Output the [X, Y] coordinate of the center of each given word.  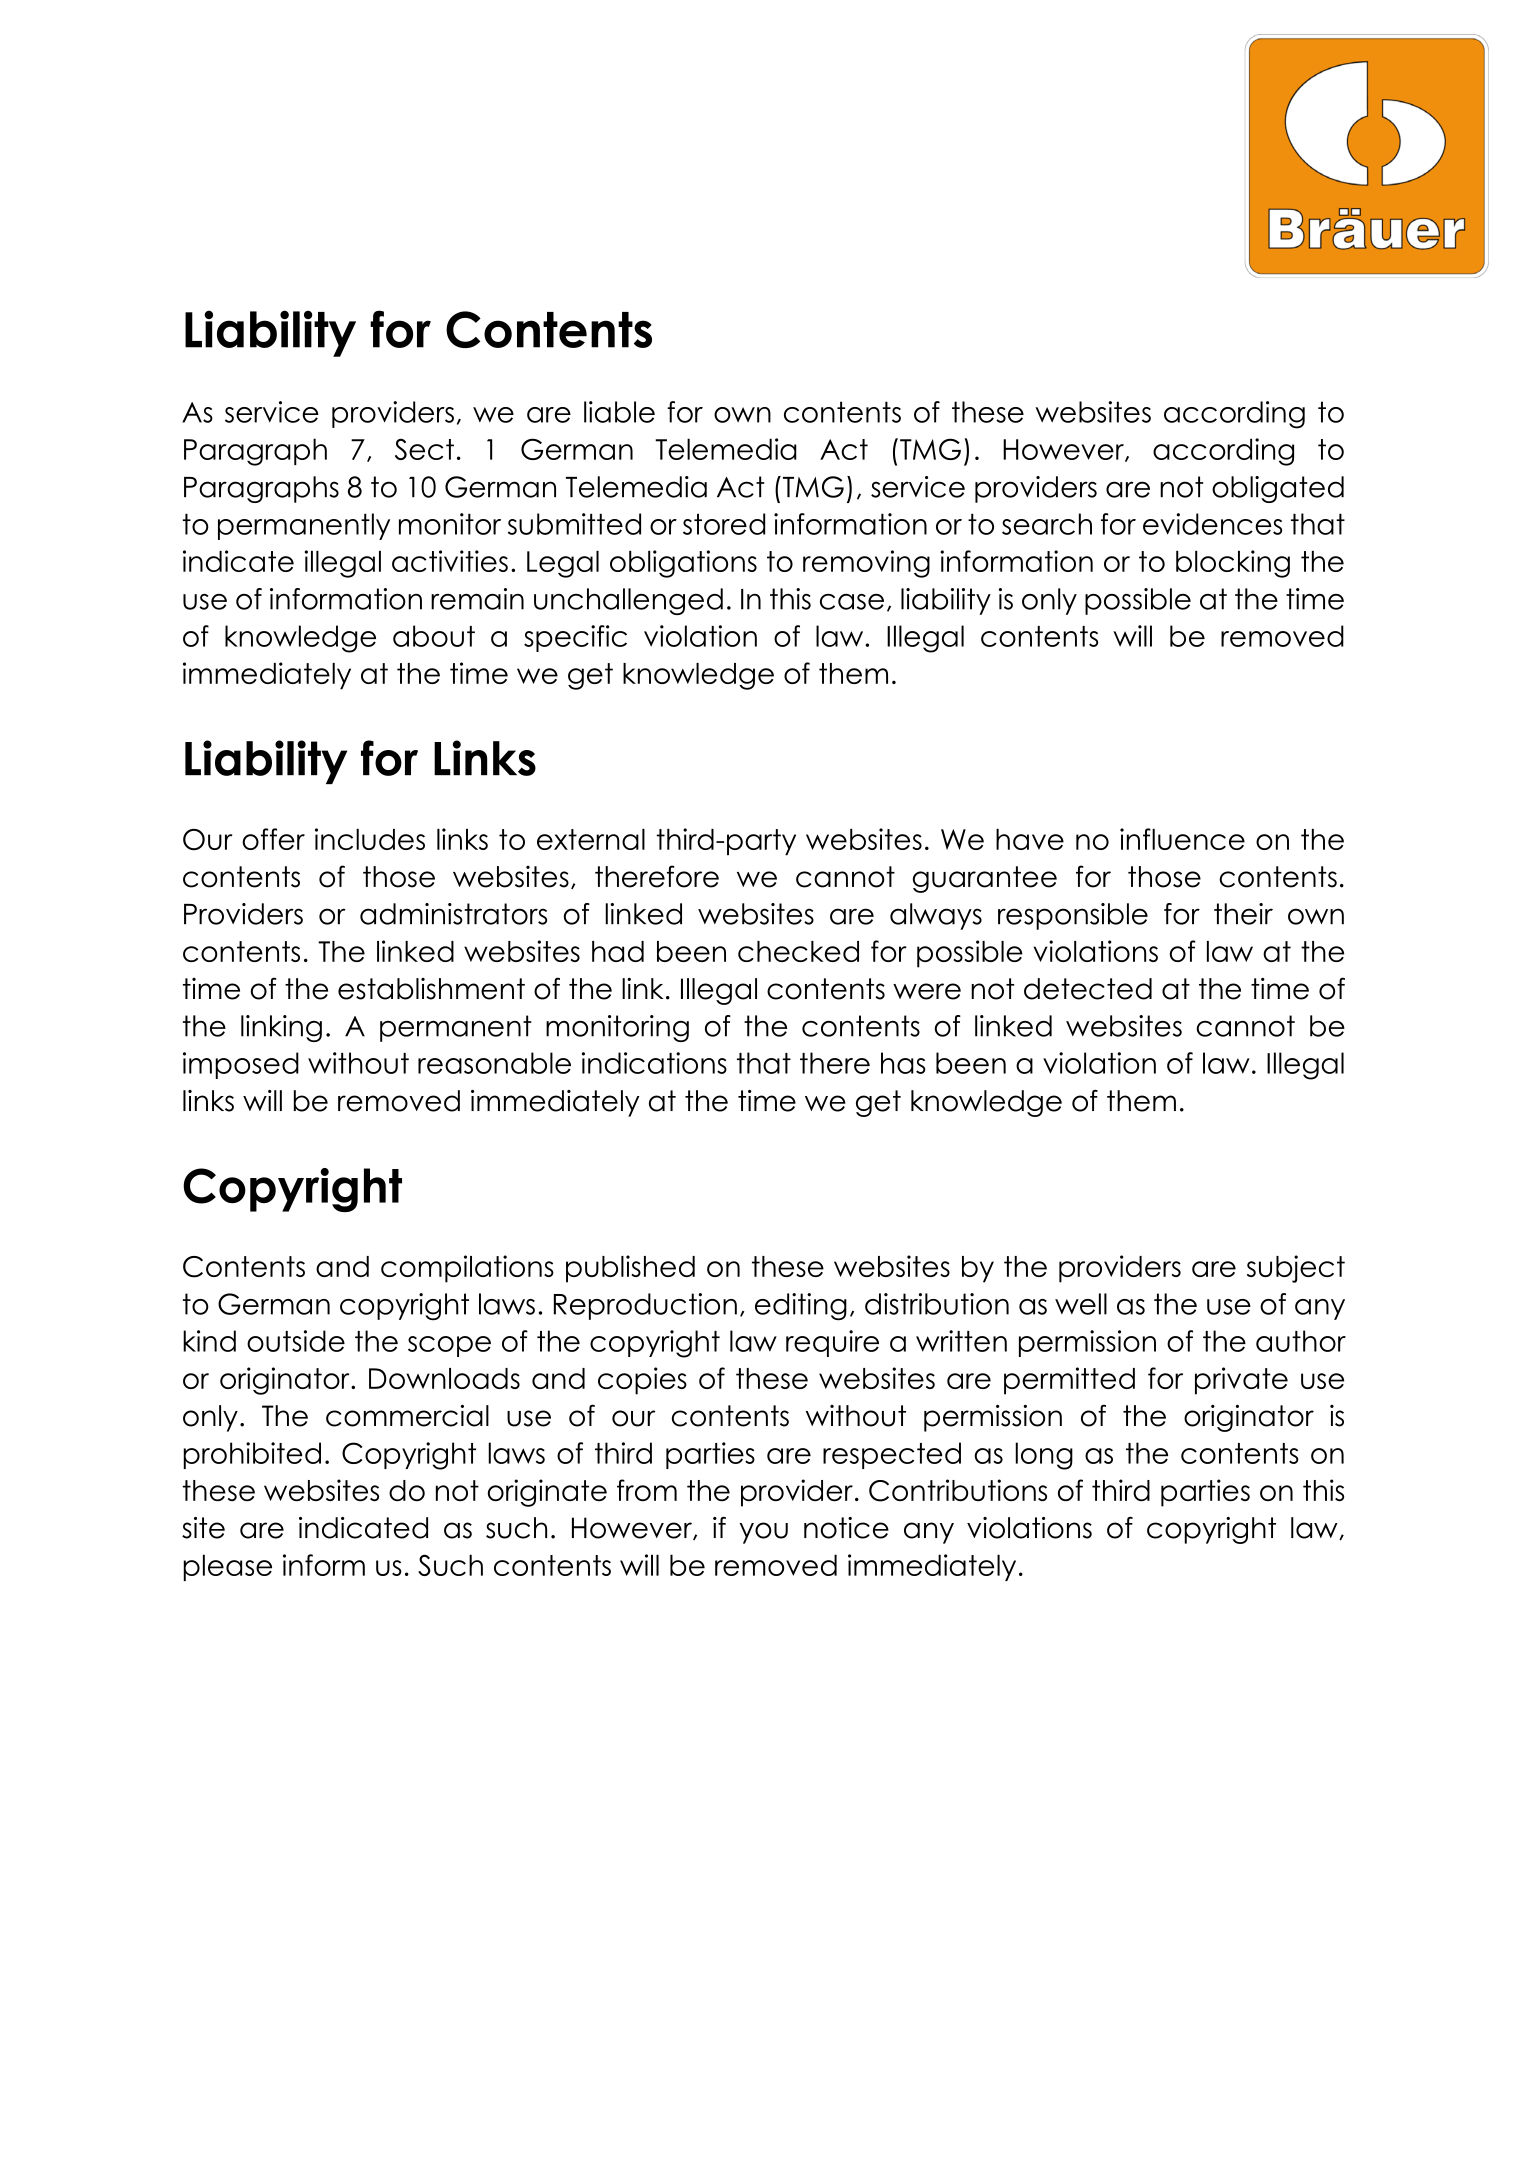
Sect [424, 449]
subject [1296, 1269]
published [630, 1269]
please [227, 1567]
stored [724, 524]
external [591, 839]
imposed [241, 1065]
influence [1182, 839]
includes [370, 839]
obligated [1278, 489]
